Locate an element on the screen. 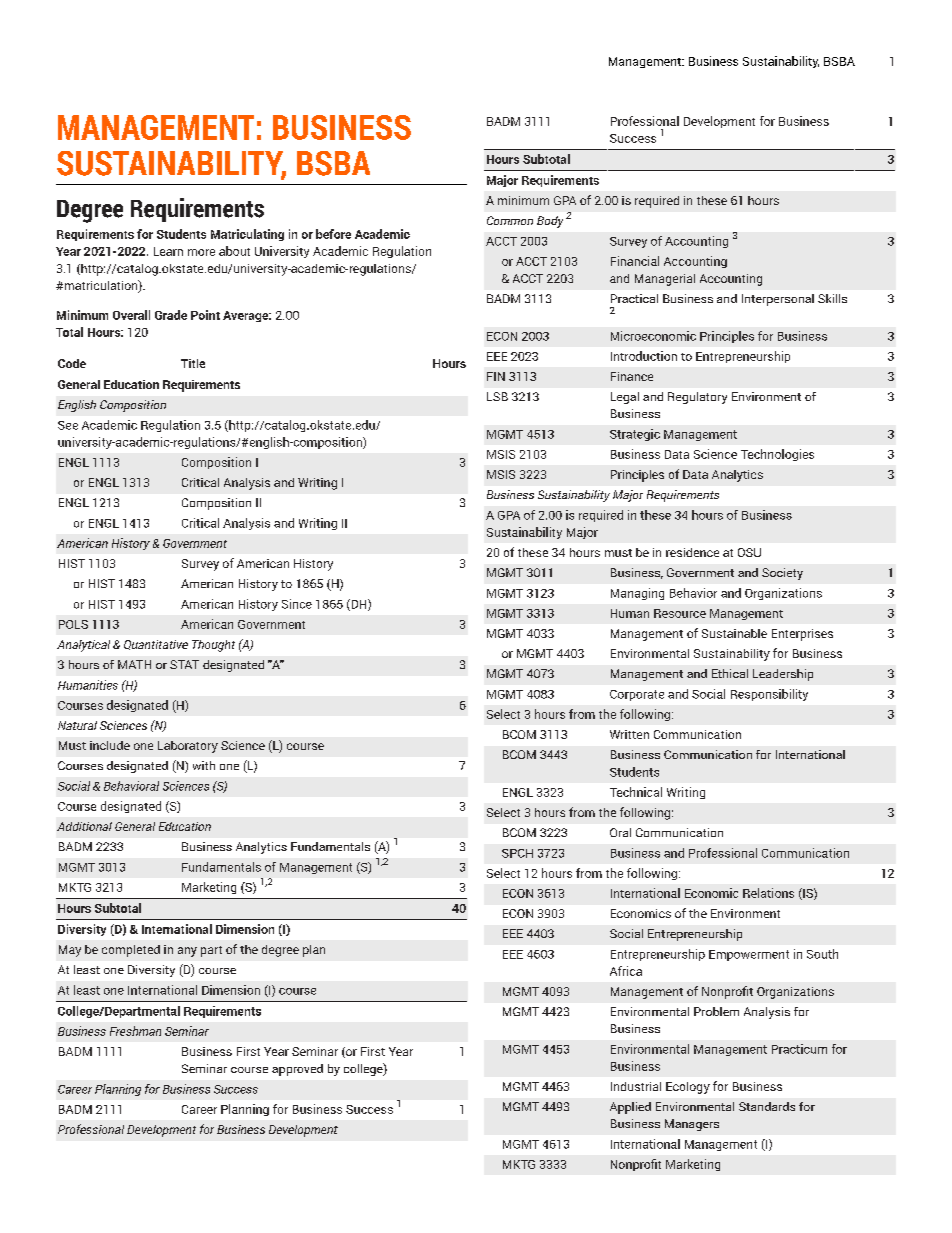  Relations is located at coordinates (768, 893).
